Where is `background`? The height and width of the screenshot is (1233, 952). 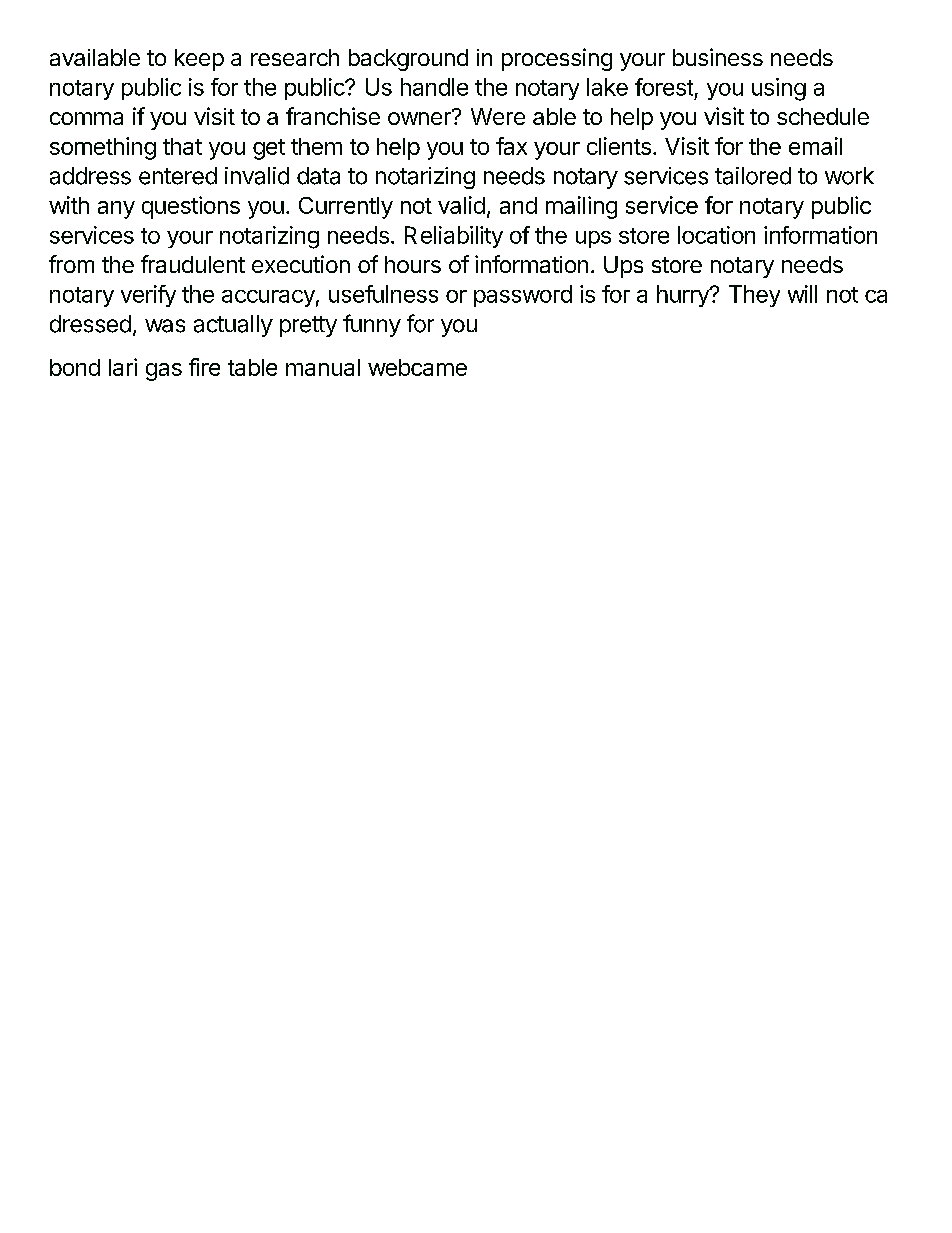
background is located at coordinates (408, 60).
